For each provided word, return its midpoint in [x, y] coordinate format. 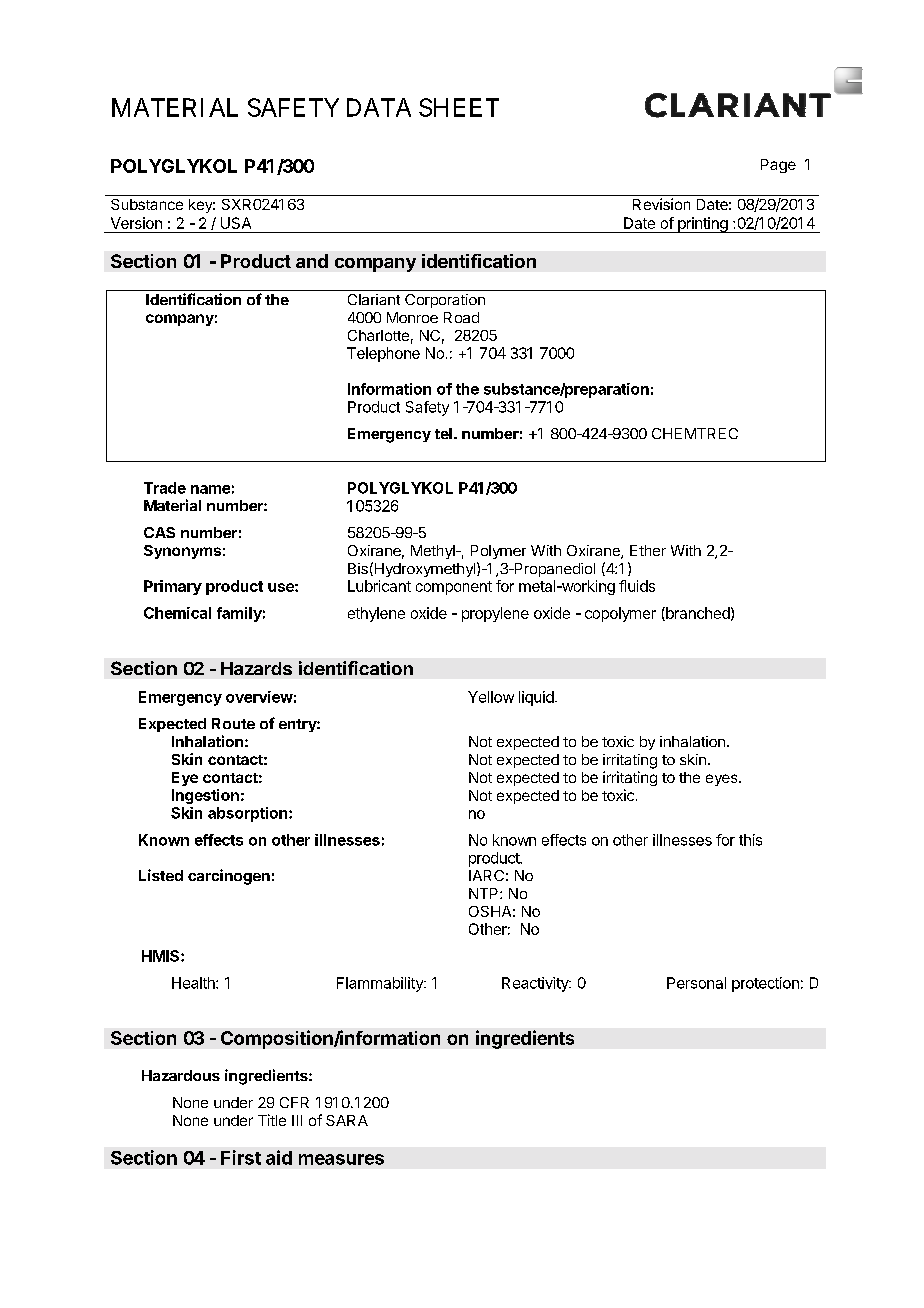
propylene [495, 614]
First [241, 1157]
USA [236, 223]
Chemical [177, 613]
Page [778, 166]
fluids [637, 586]
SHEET [459, 107]
